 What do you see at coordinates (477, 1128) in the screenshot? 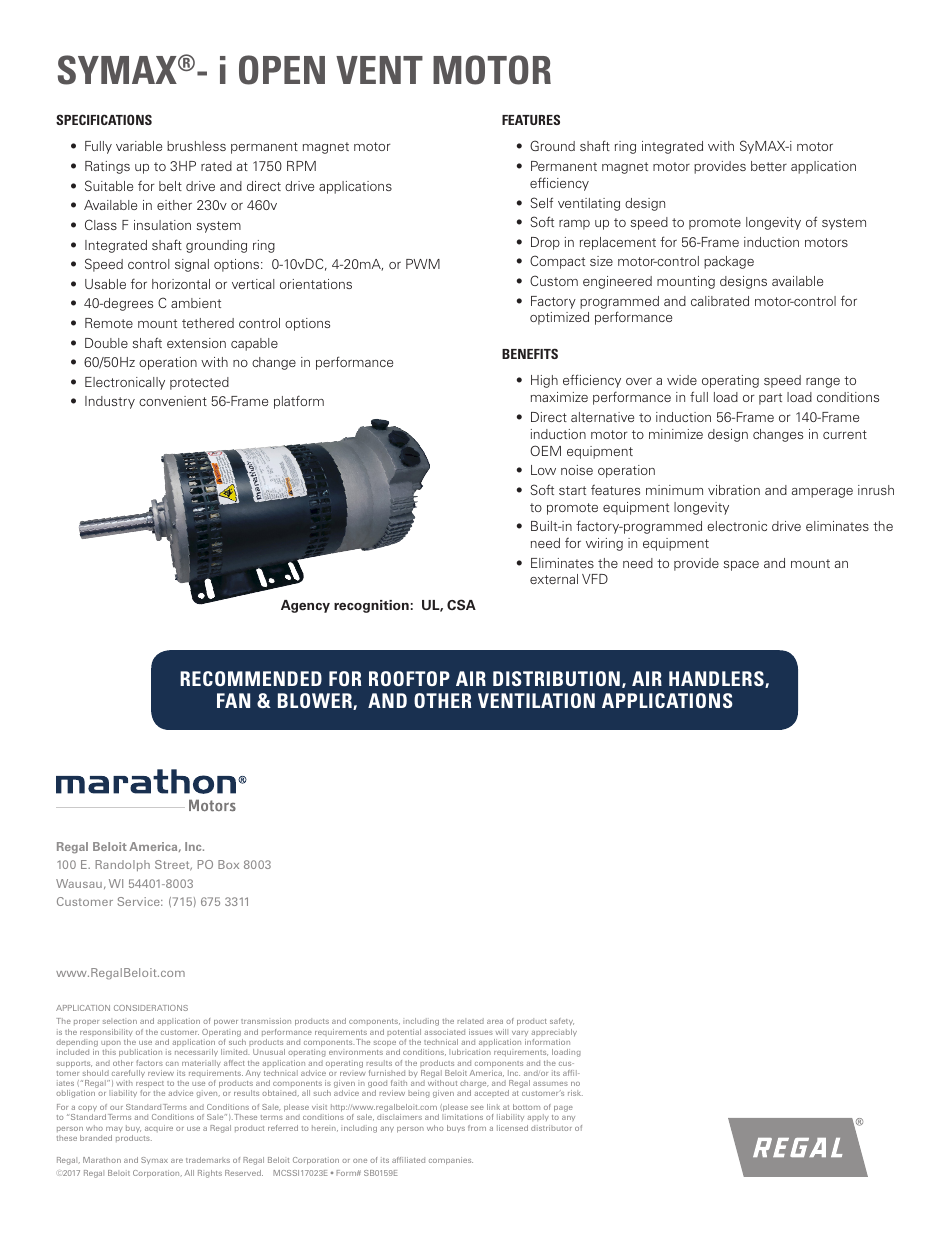
I see `from` at bounding box center [477, 1128].
